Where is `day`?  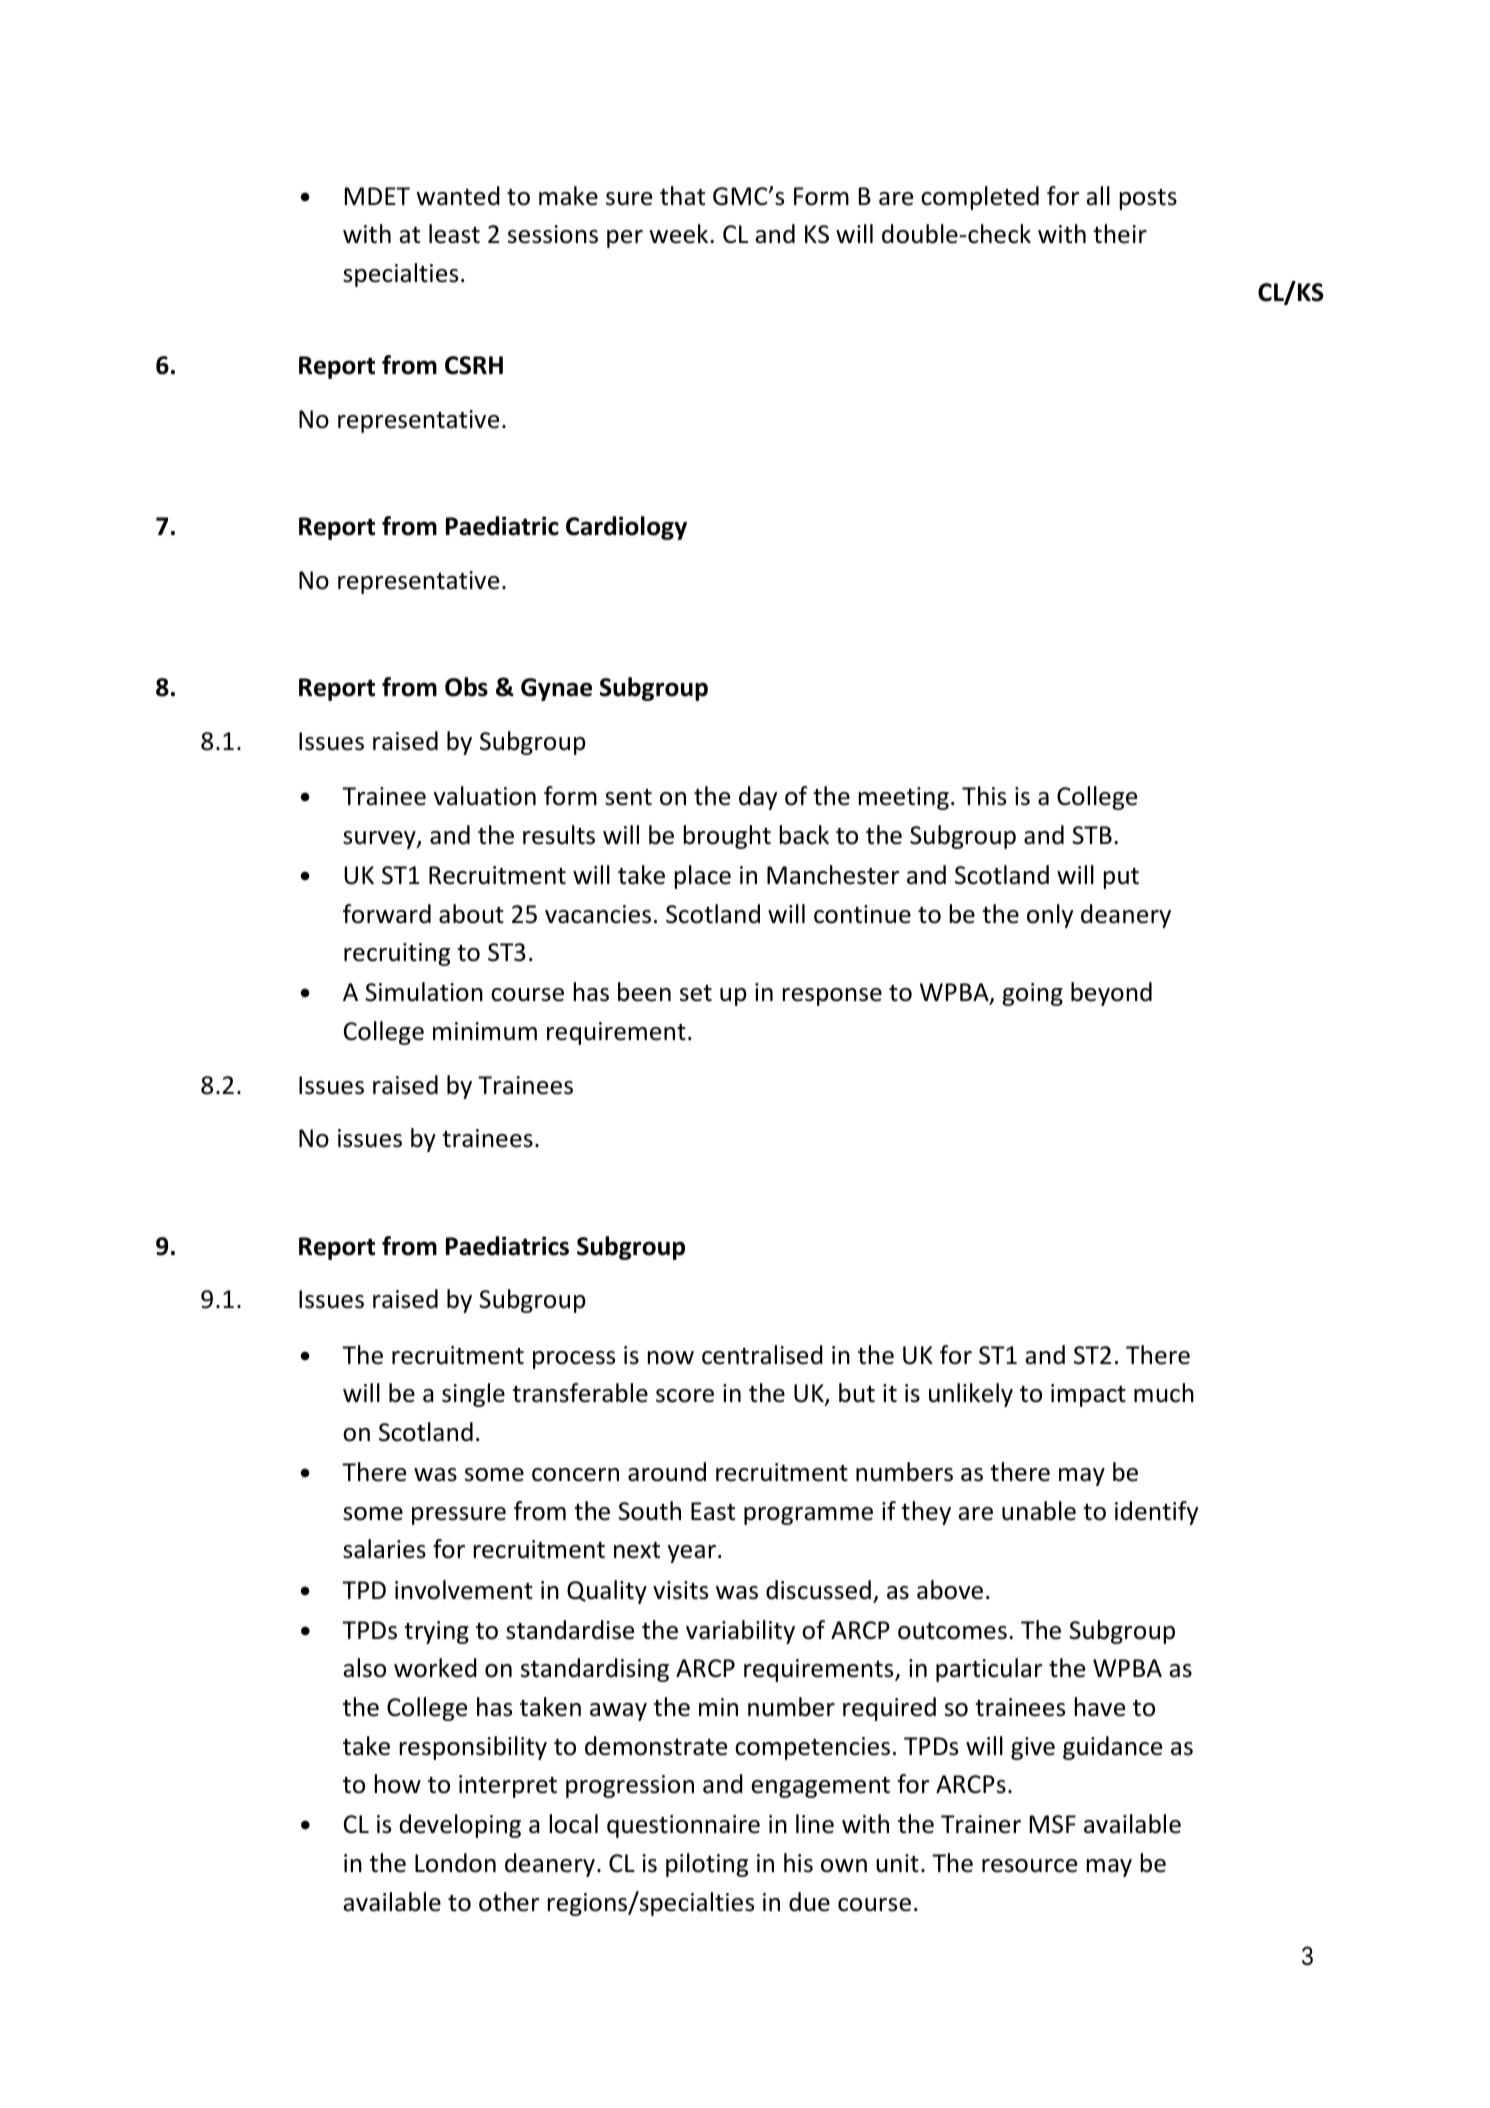
day is located at coordinates (758, 798).
